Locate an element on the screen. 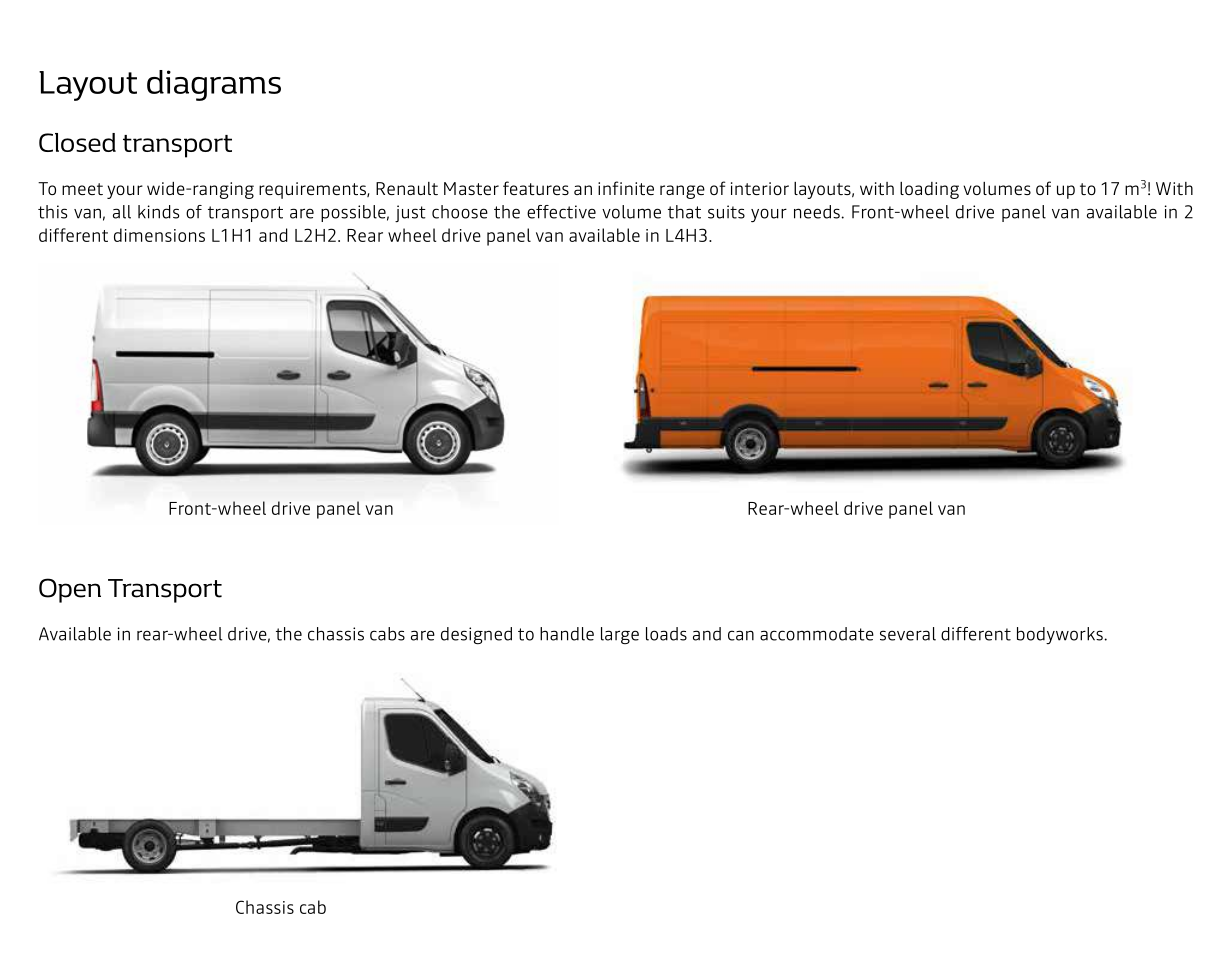 This screenshot has width=1232, height=971. needs is located at coordinates (818, 212).
